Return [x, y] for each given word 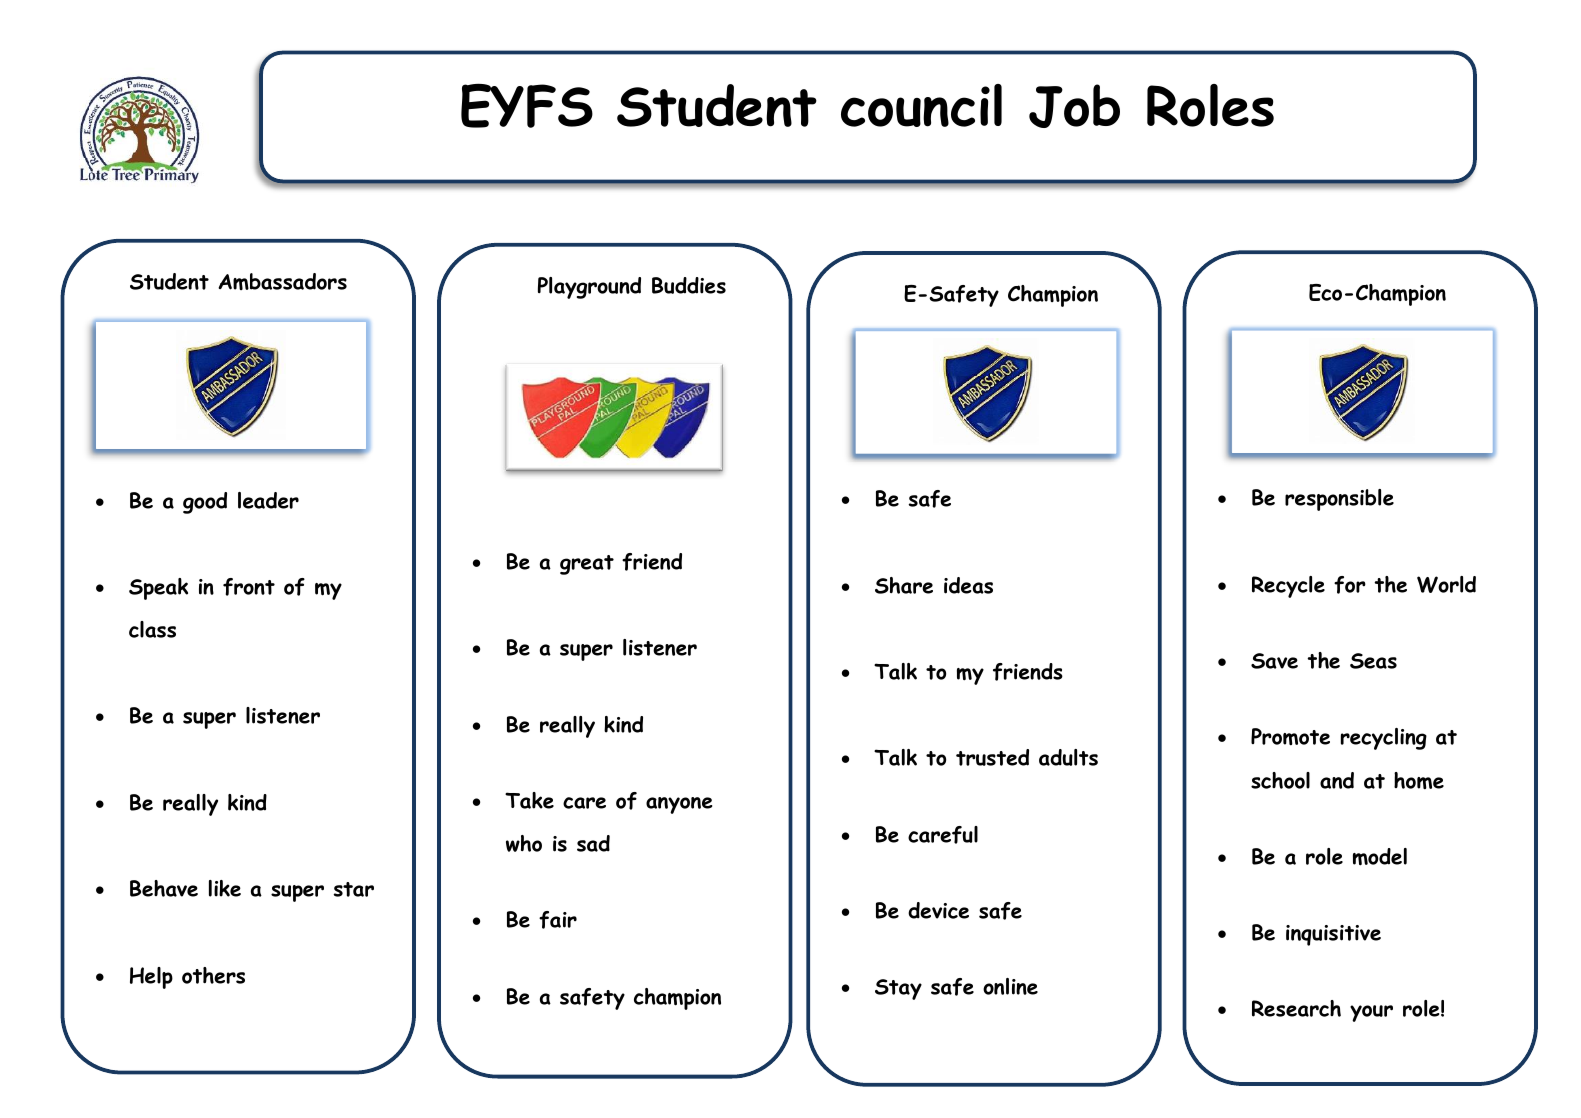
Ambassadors [282, 281]
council [921, 105]
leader [268, 500]
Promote [1290, 736]
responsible [1339, 500]
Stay [898, 989]
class [152, 629]
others [213, 975]
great [587, 565]
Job [1074, 106]
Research [1296, 1008]
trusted [992, 757]
